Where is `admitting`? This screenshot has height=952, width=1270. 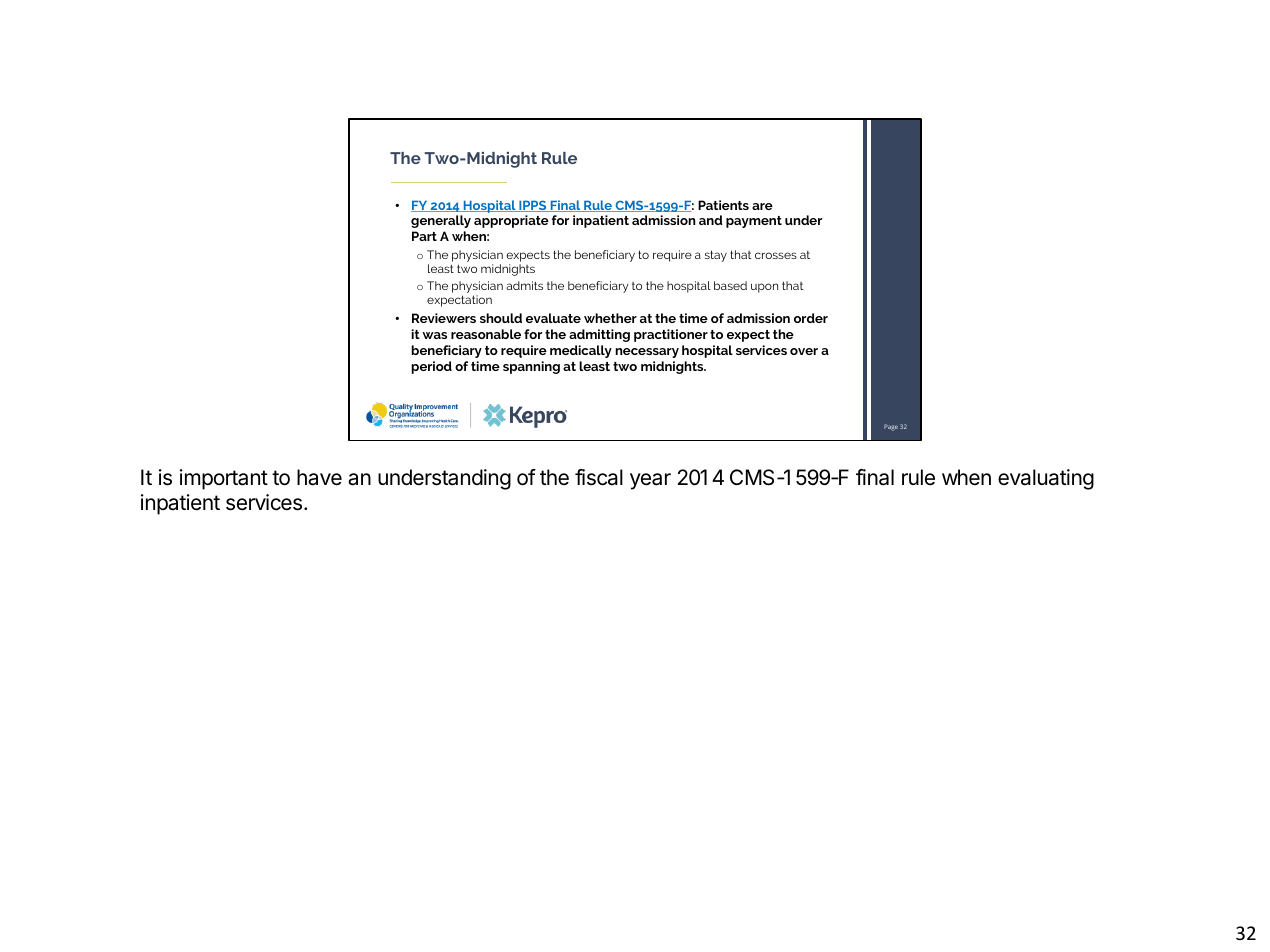 admitting is located at coordinates (599, 335).
